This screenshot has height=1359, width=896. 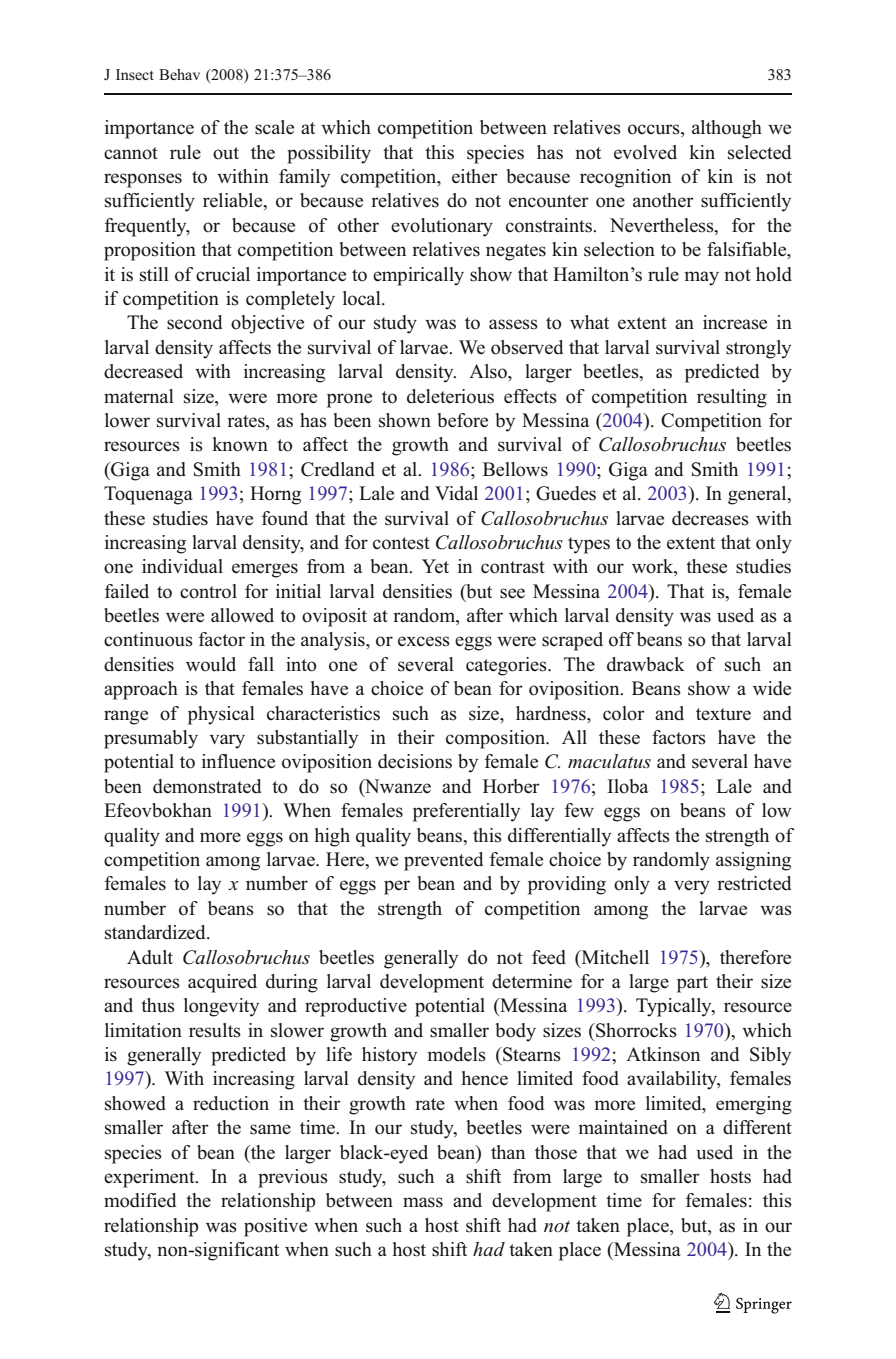 I want to click on texture, so click(x=723, y=714).
